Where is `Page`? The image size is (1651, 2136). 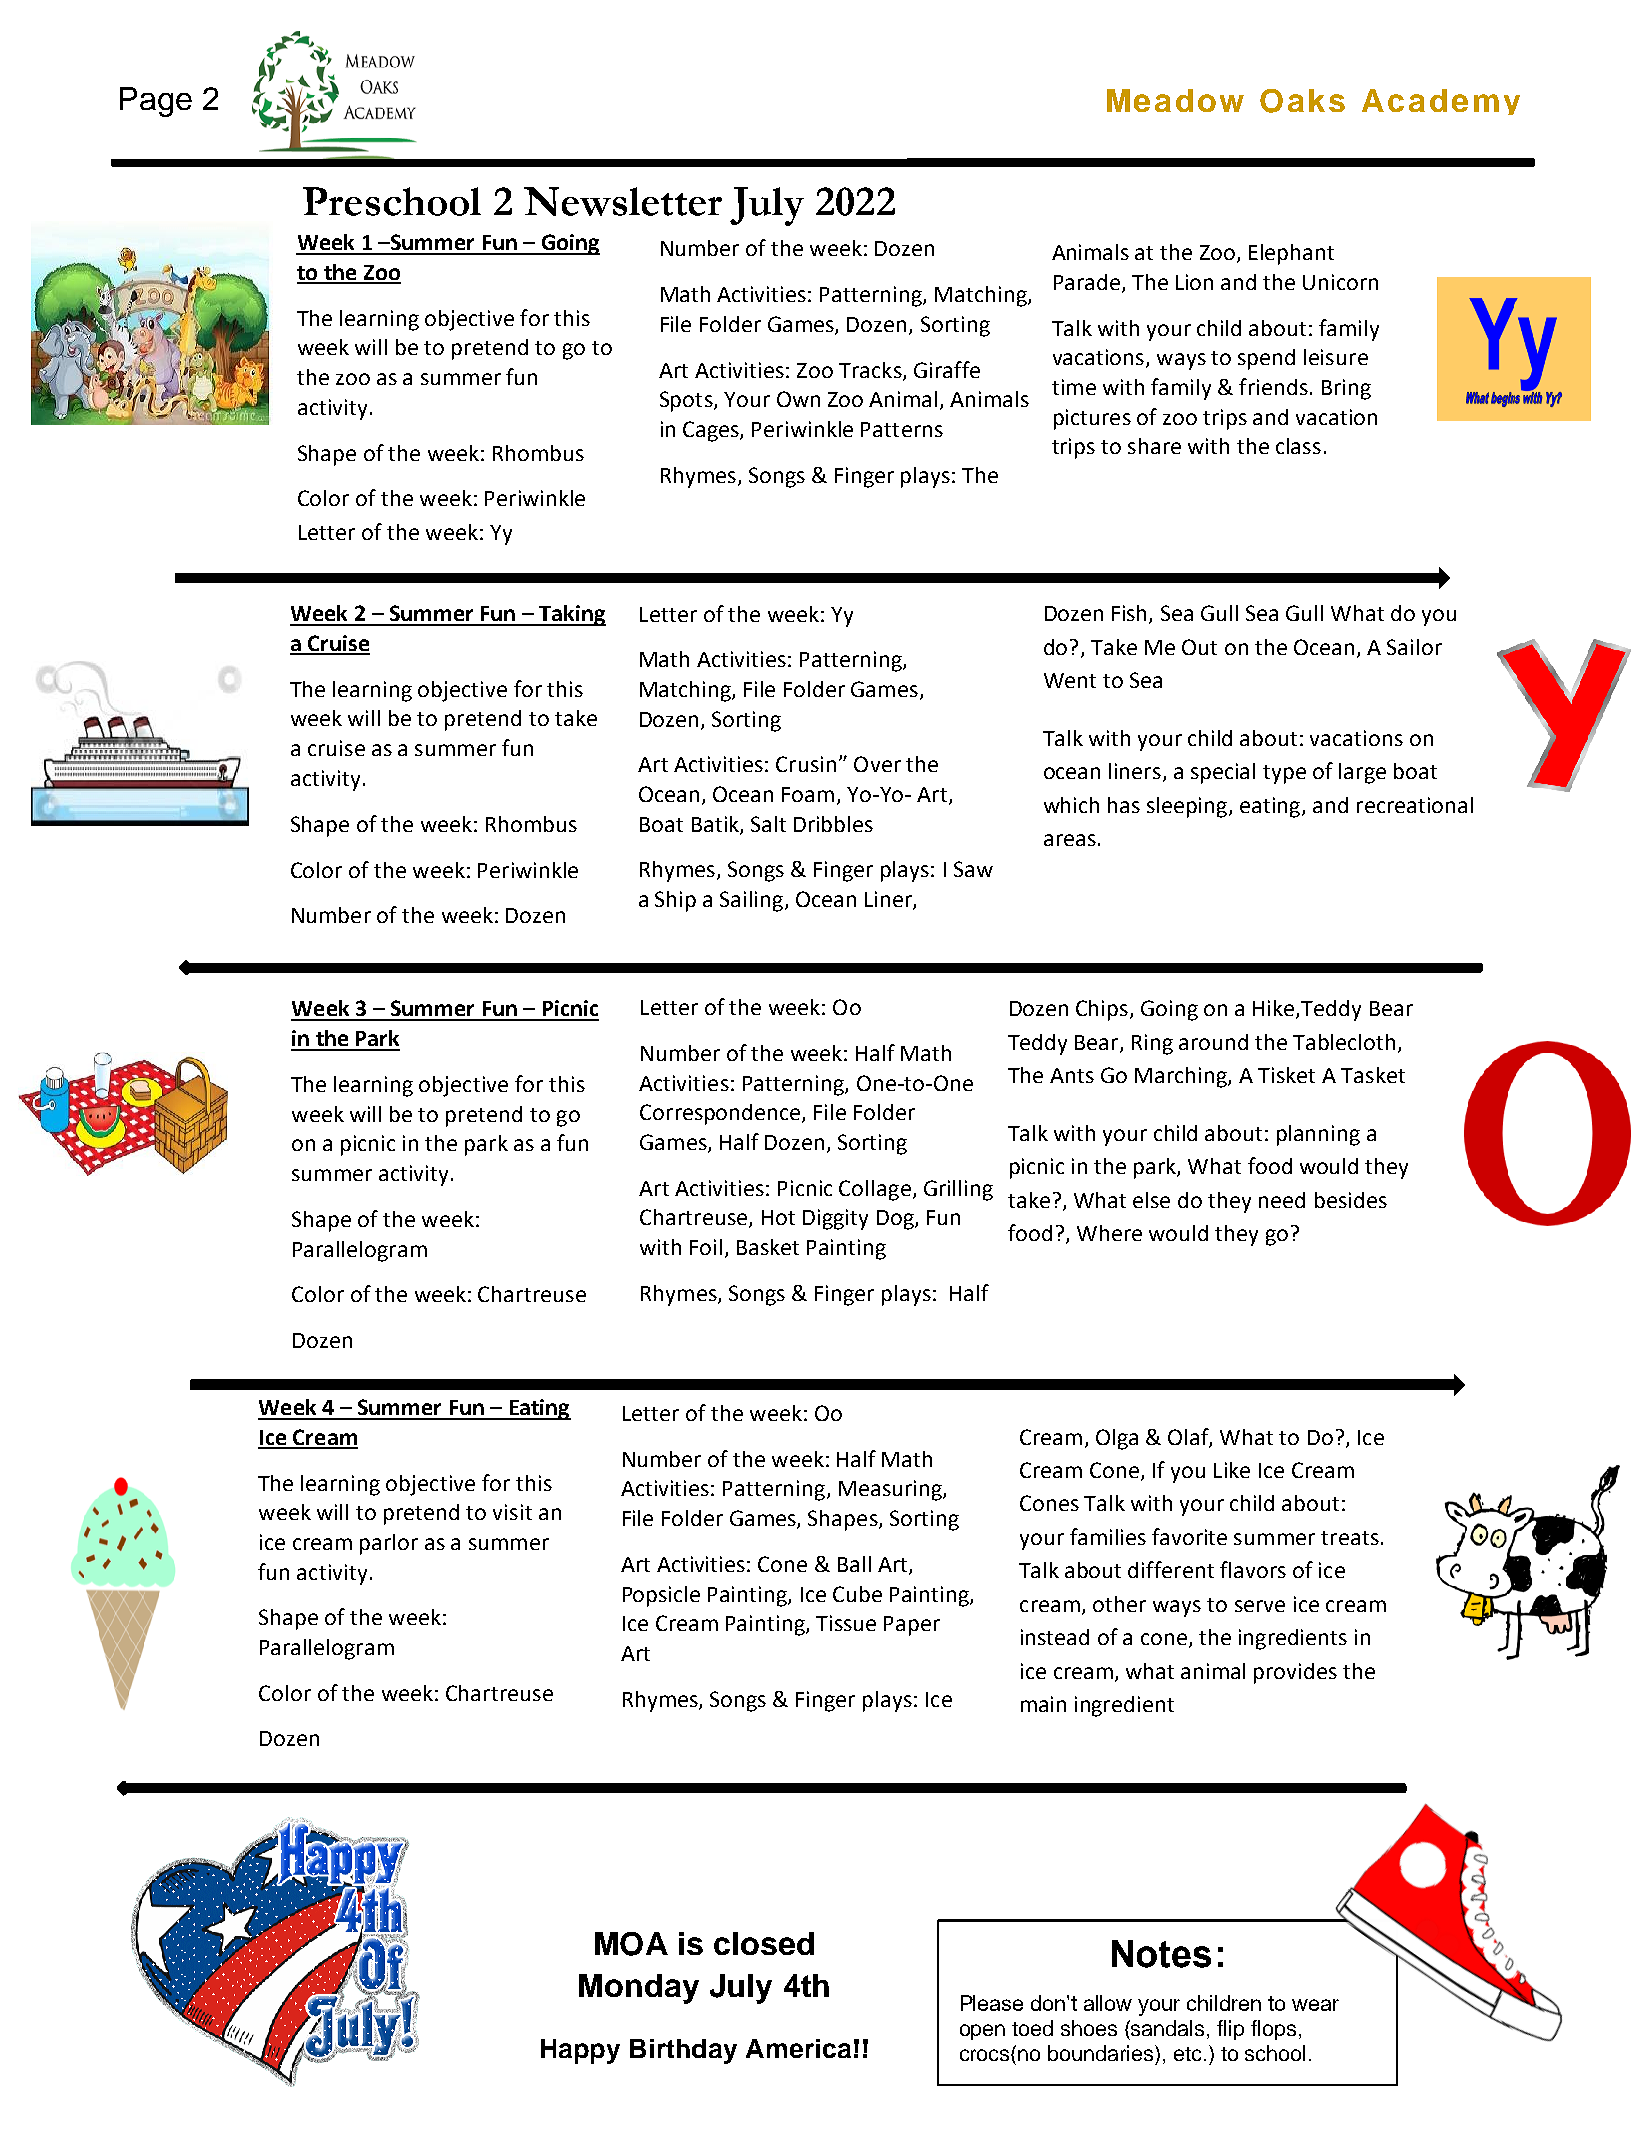
Page is located at coordinates (156, 102).
